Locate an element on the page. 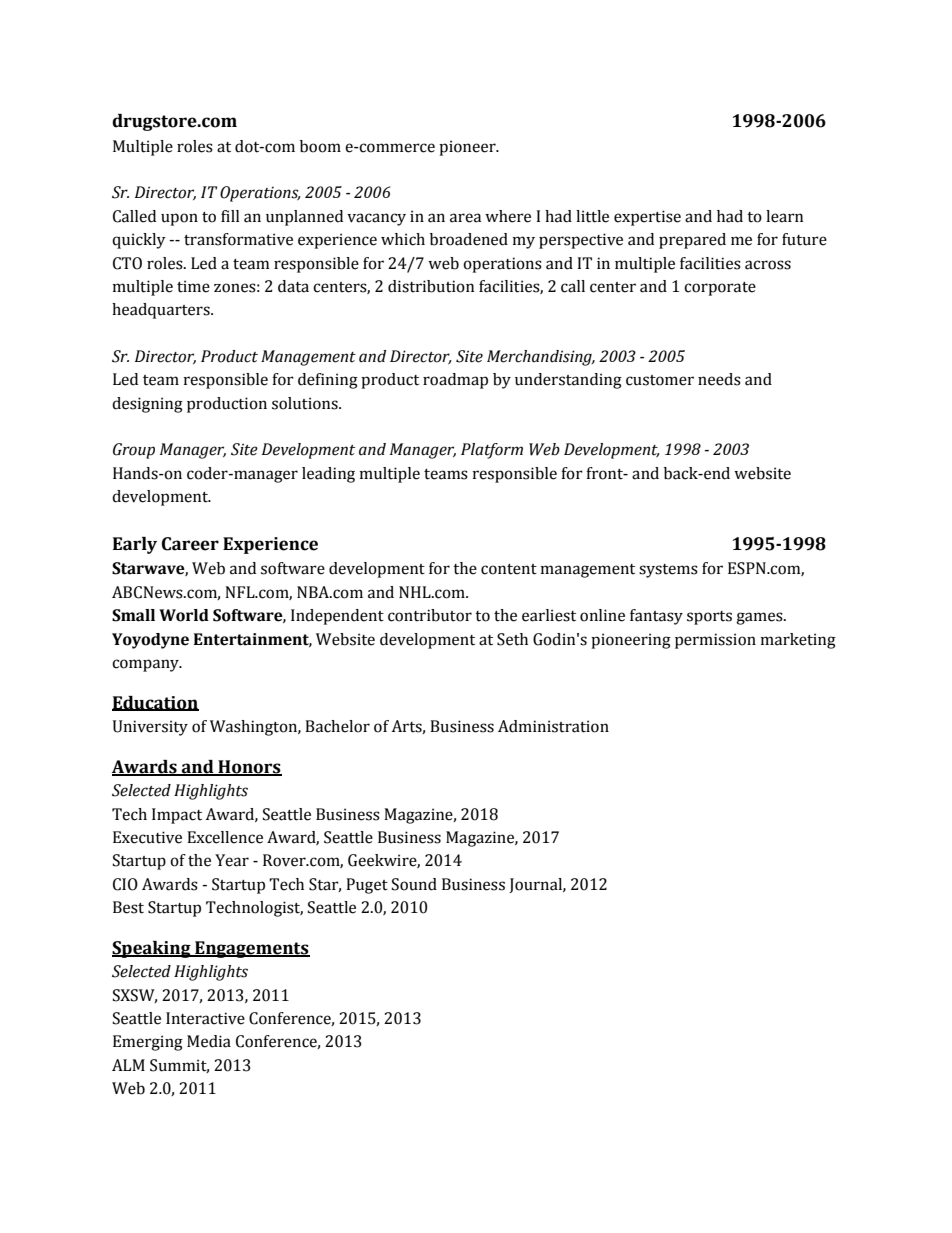 The height and width of the image is (1233, 952). fill is located at coordinates (230, 216).
